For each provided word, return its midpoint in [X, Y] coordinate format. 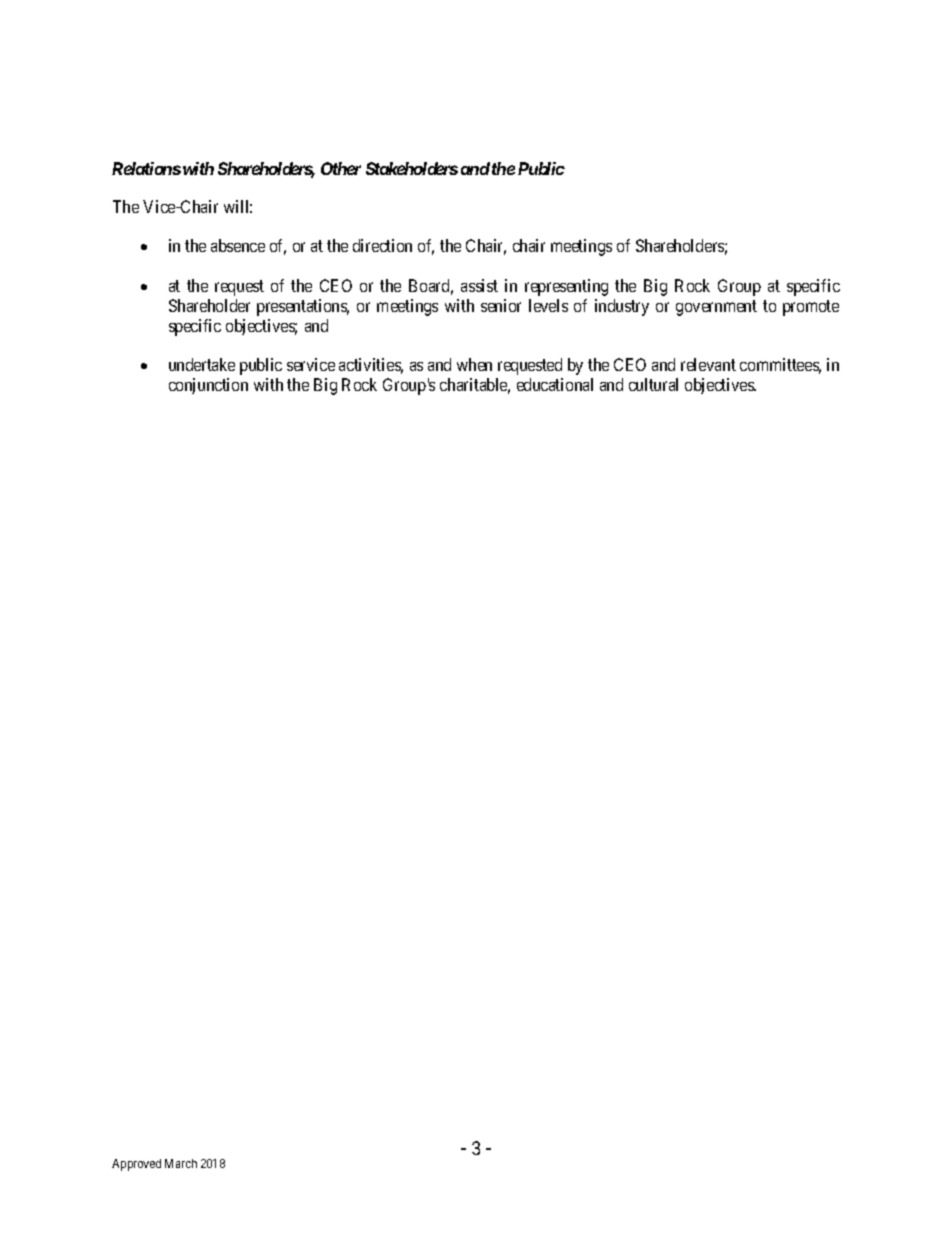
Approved [136, 1165]
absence [238, 245]
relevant [708, 364]
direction [382, 245]
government [716, 308]
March [181, 1163]
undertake [202, 364]
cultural [653, 384]
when [474, 364]
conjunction [208, 386]
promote [811, 308]
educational [555, 384]
